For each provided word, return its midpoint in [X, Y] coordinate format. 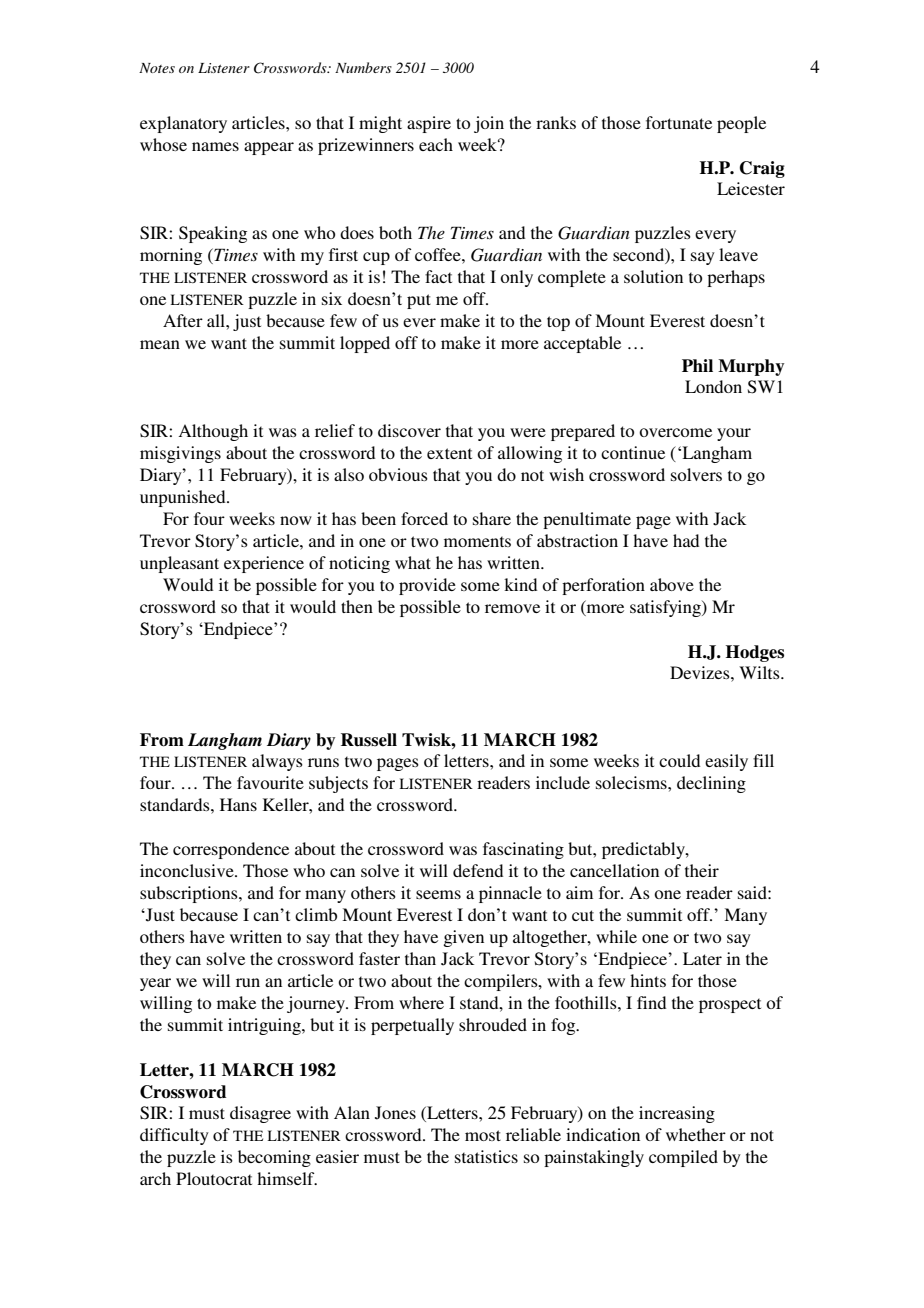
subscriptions [190, 894]
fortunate [679, 122]
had [686, 540]
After [183, 320]
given [463, 938]
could [679, 760]
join [489, 124]
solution [653, 276]
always [277, 762]
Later [702, 958]
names [215, 146]
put [419, 301]
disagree [260, 1114]
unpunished [184, 498]
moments [477, 541]
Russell [369, 740]
